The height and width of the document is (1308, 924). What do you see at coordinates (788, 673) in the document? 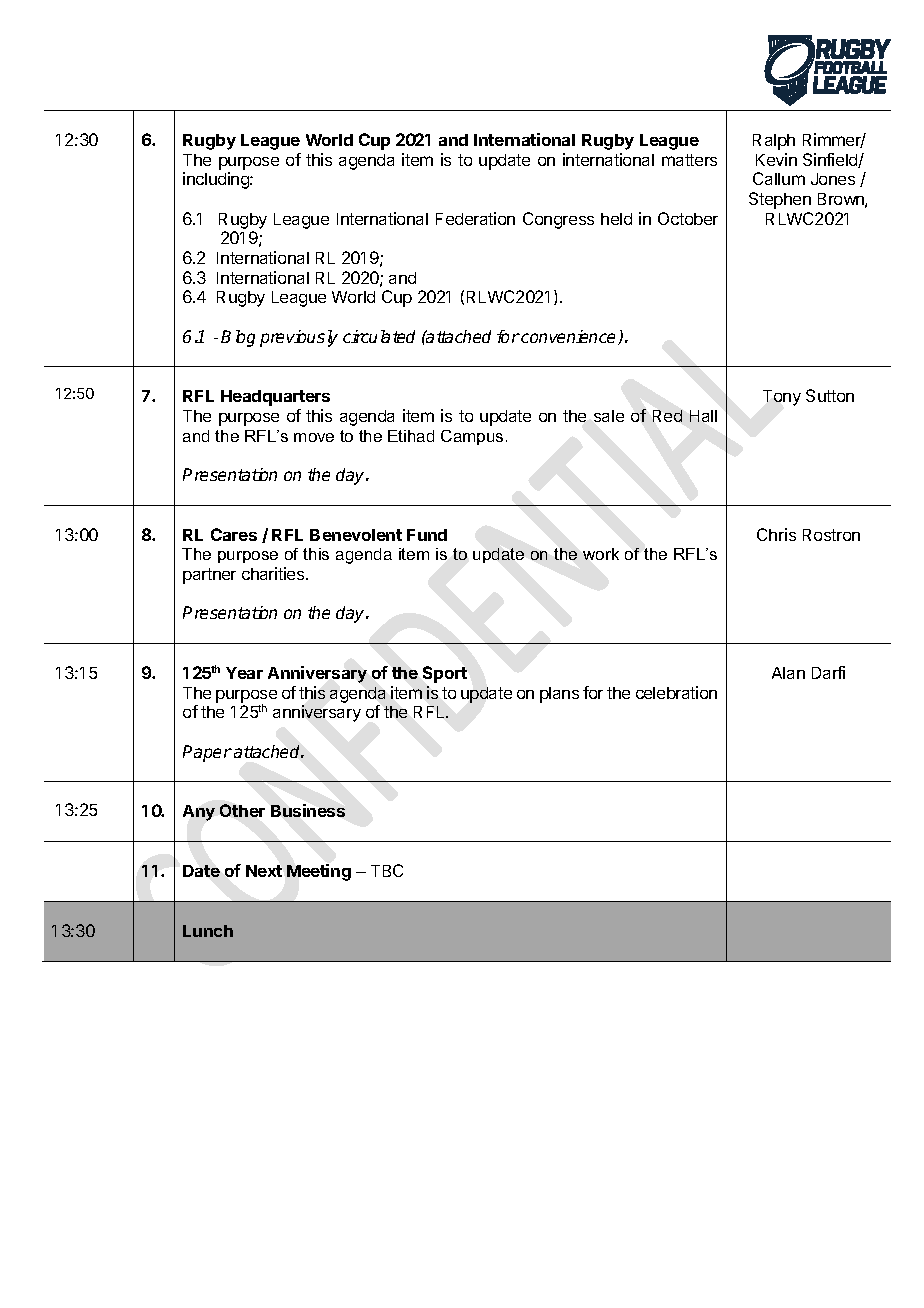
I see `Alan` at bounding box center [788, 673].
